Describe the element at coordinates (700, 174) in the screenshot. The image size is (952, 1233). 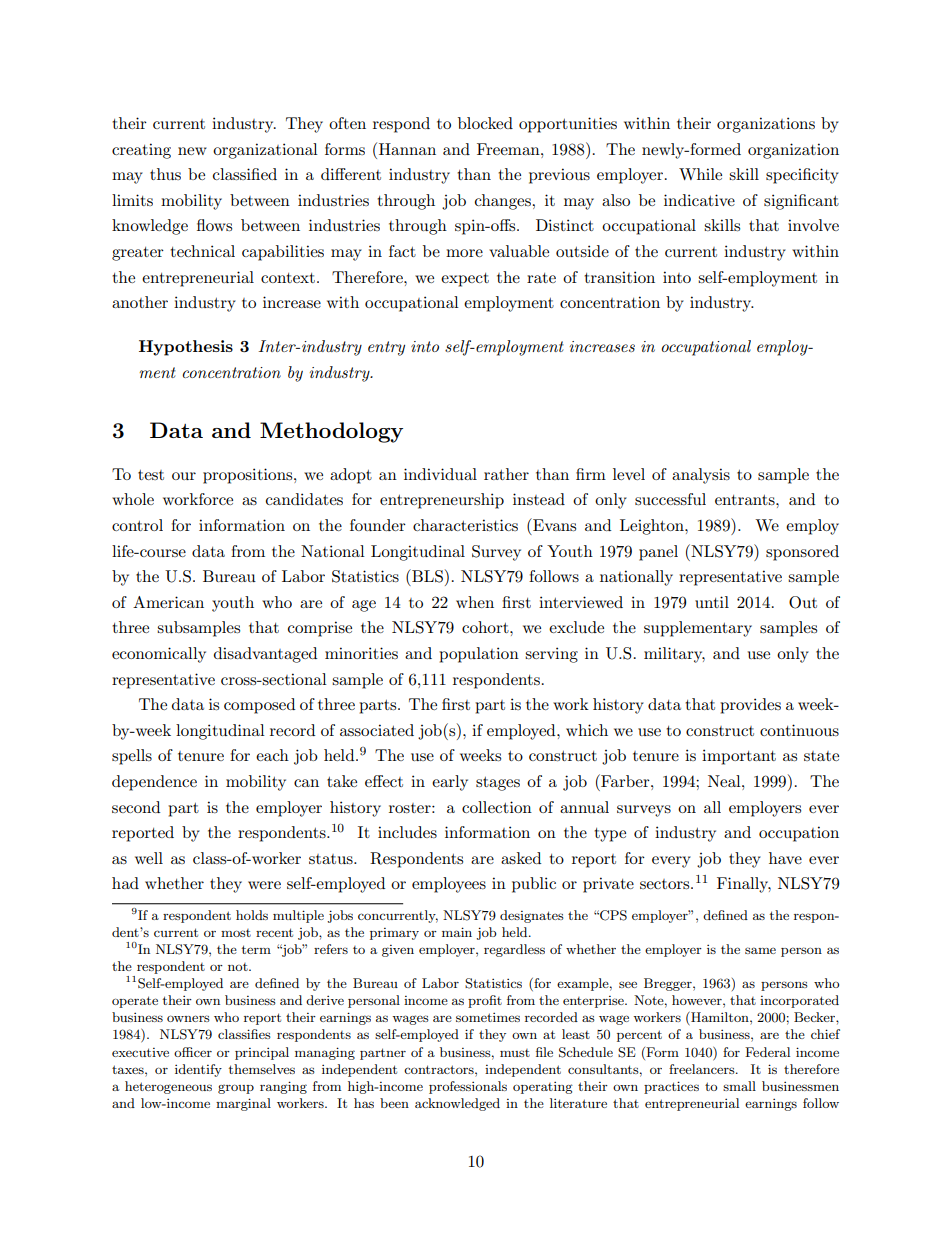
I see `While` at that location.
